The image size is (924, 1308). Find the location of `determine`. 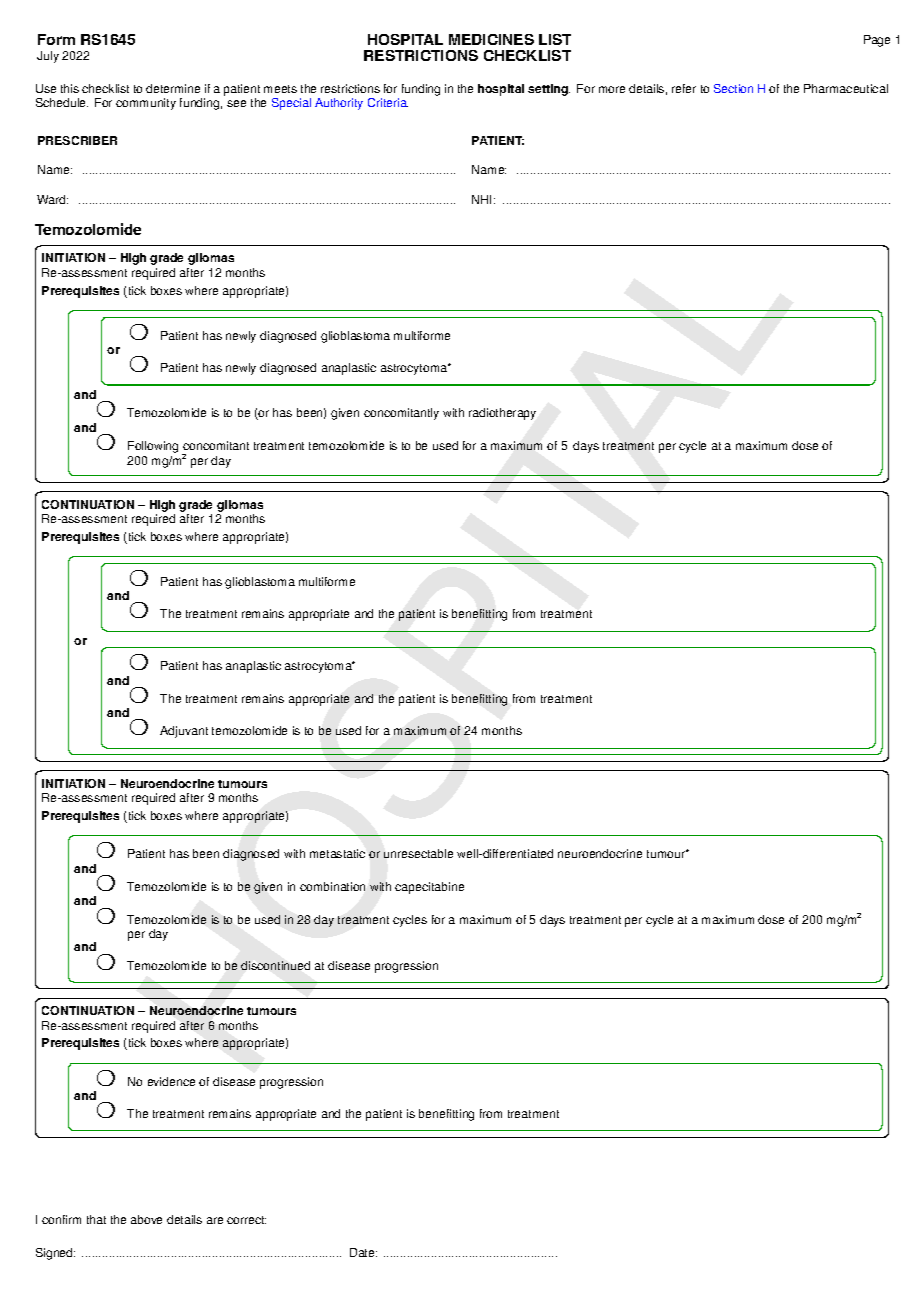

determine is located at coordinates (173, 88).
